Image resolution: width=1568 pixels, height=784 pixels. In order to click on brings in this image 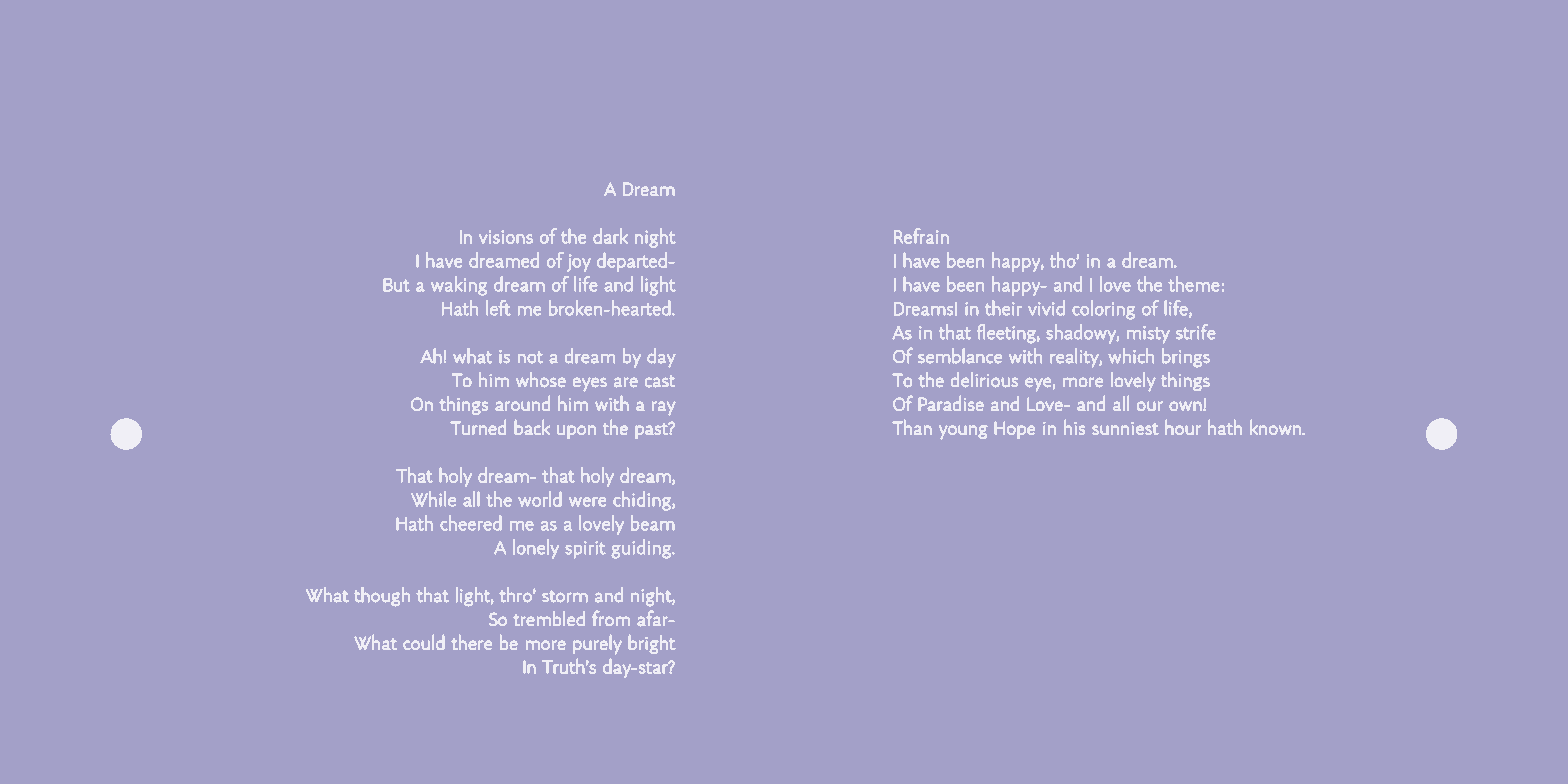, I will do `click(1186, 357)`.
